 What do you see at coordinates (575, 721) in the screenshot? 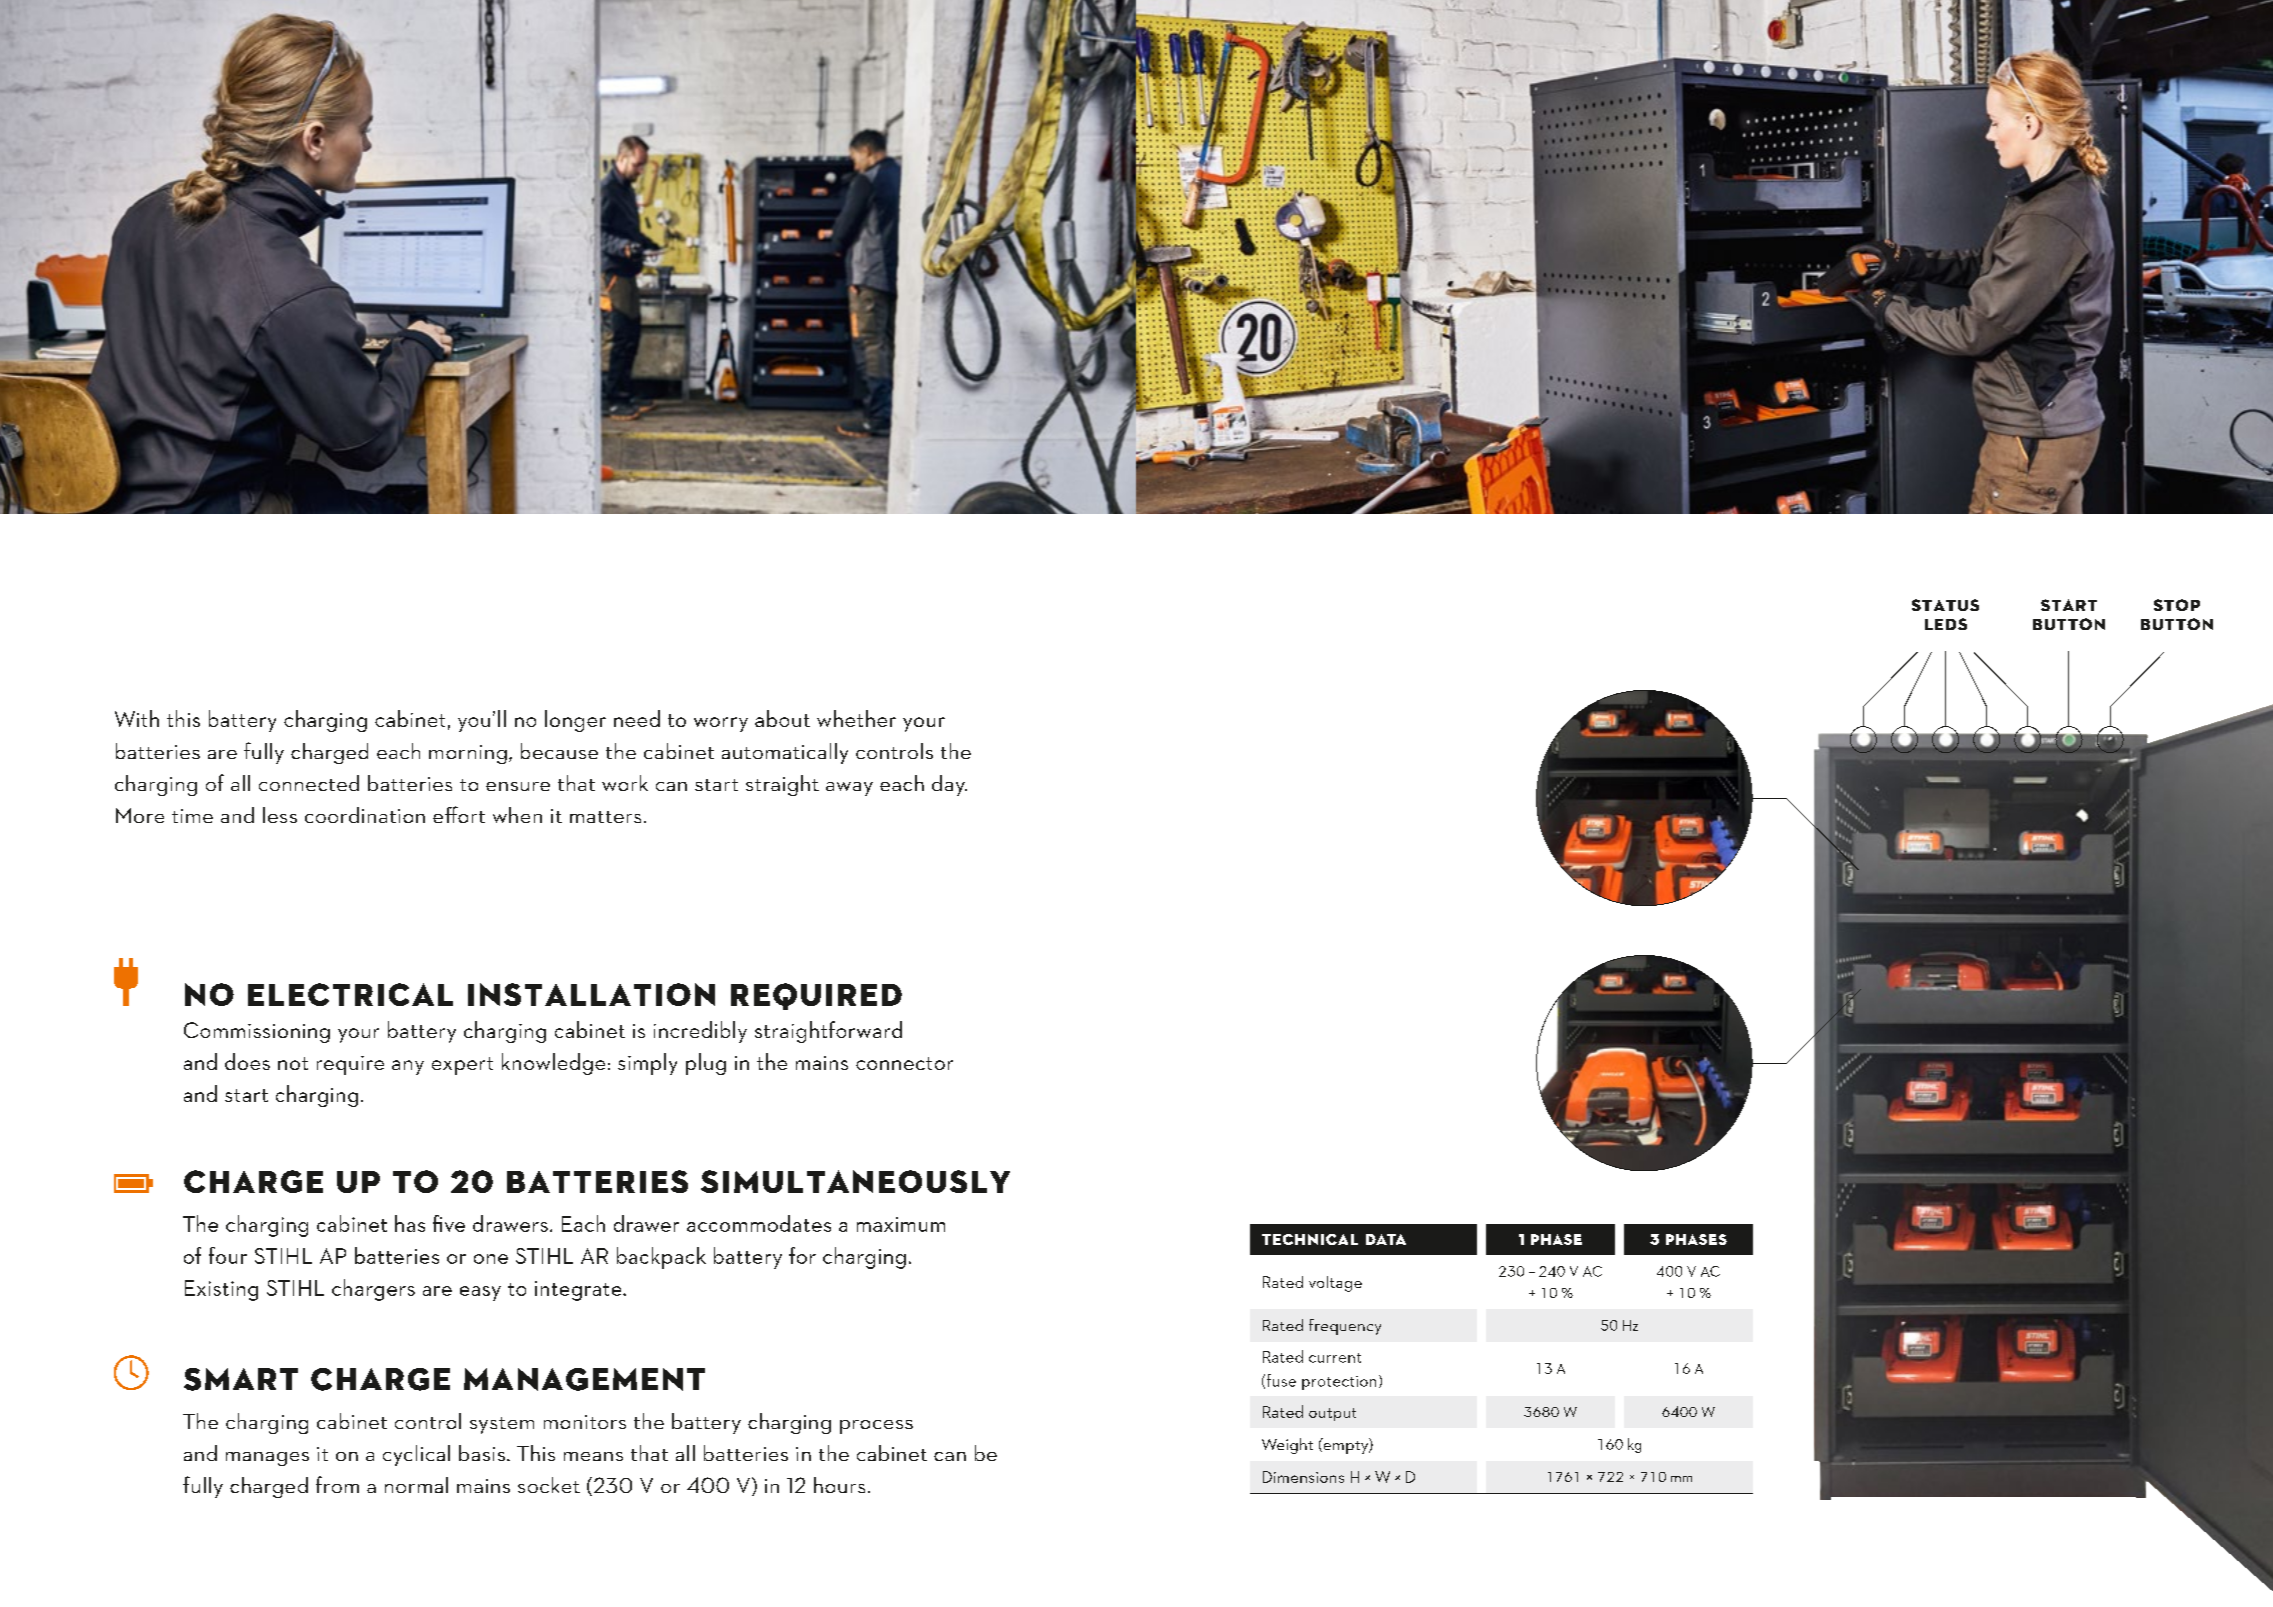
I see `longer` at bounding box center [575, 721].
